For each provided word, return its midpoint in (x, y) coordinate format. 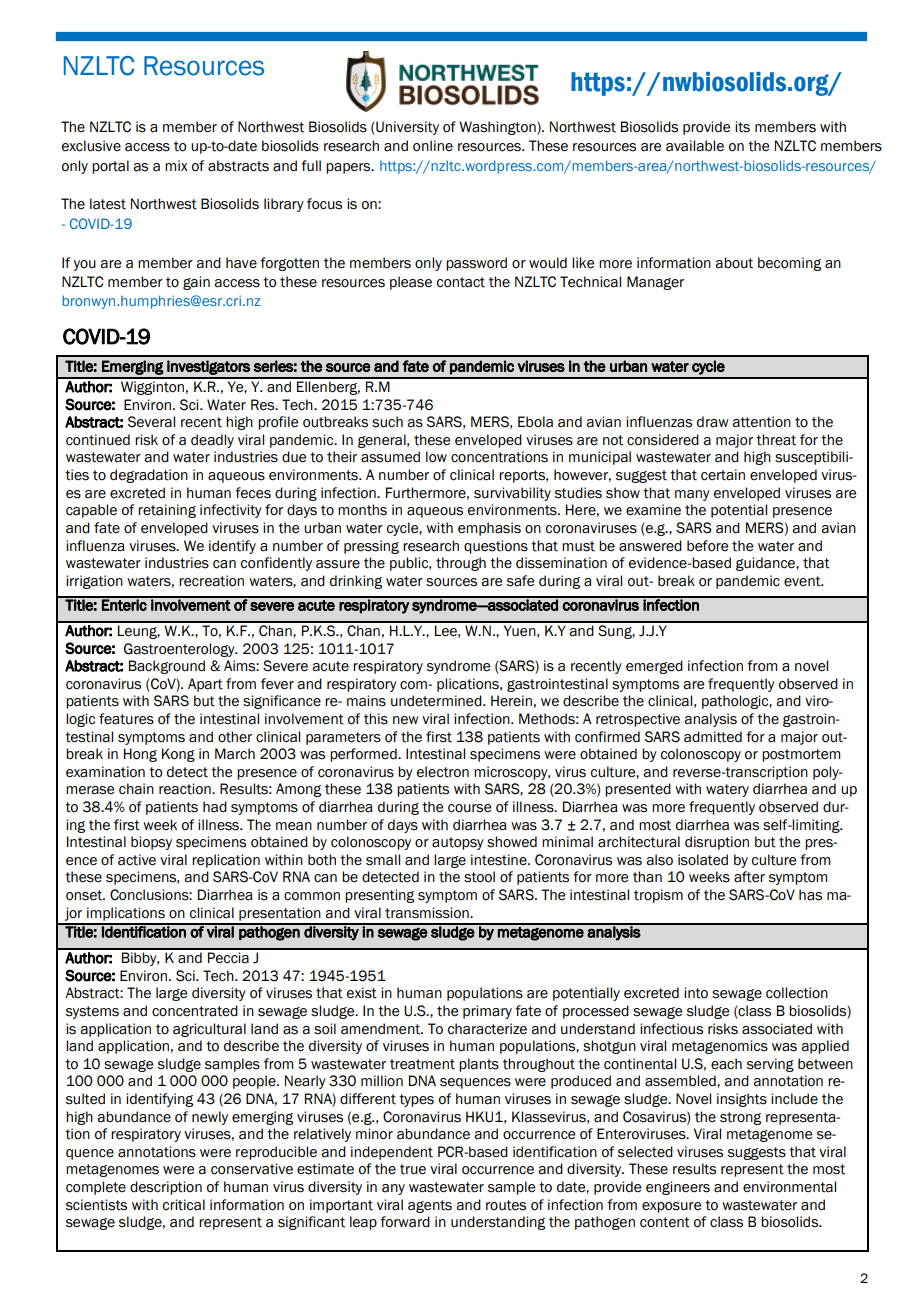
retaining (167, 511)
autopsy (458, 843)
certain (723, 475)
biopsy (151, 843)
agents (430, 1206)
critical (184, 1205)
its (742, 127)
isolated (703, 860)
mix (176, 165)
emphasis (489, 529)
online (433, 146)
